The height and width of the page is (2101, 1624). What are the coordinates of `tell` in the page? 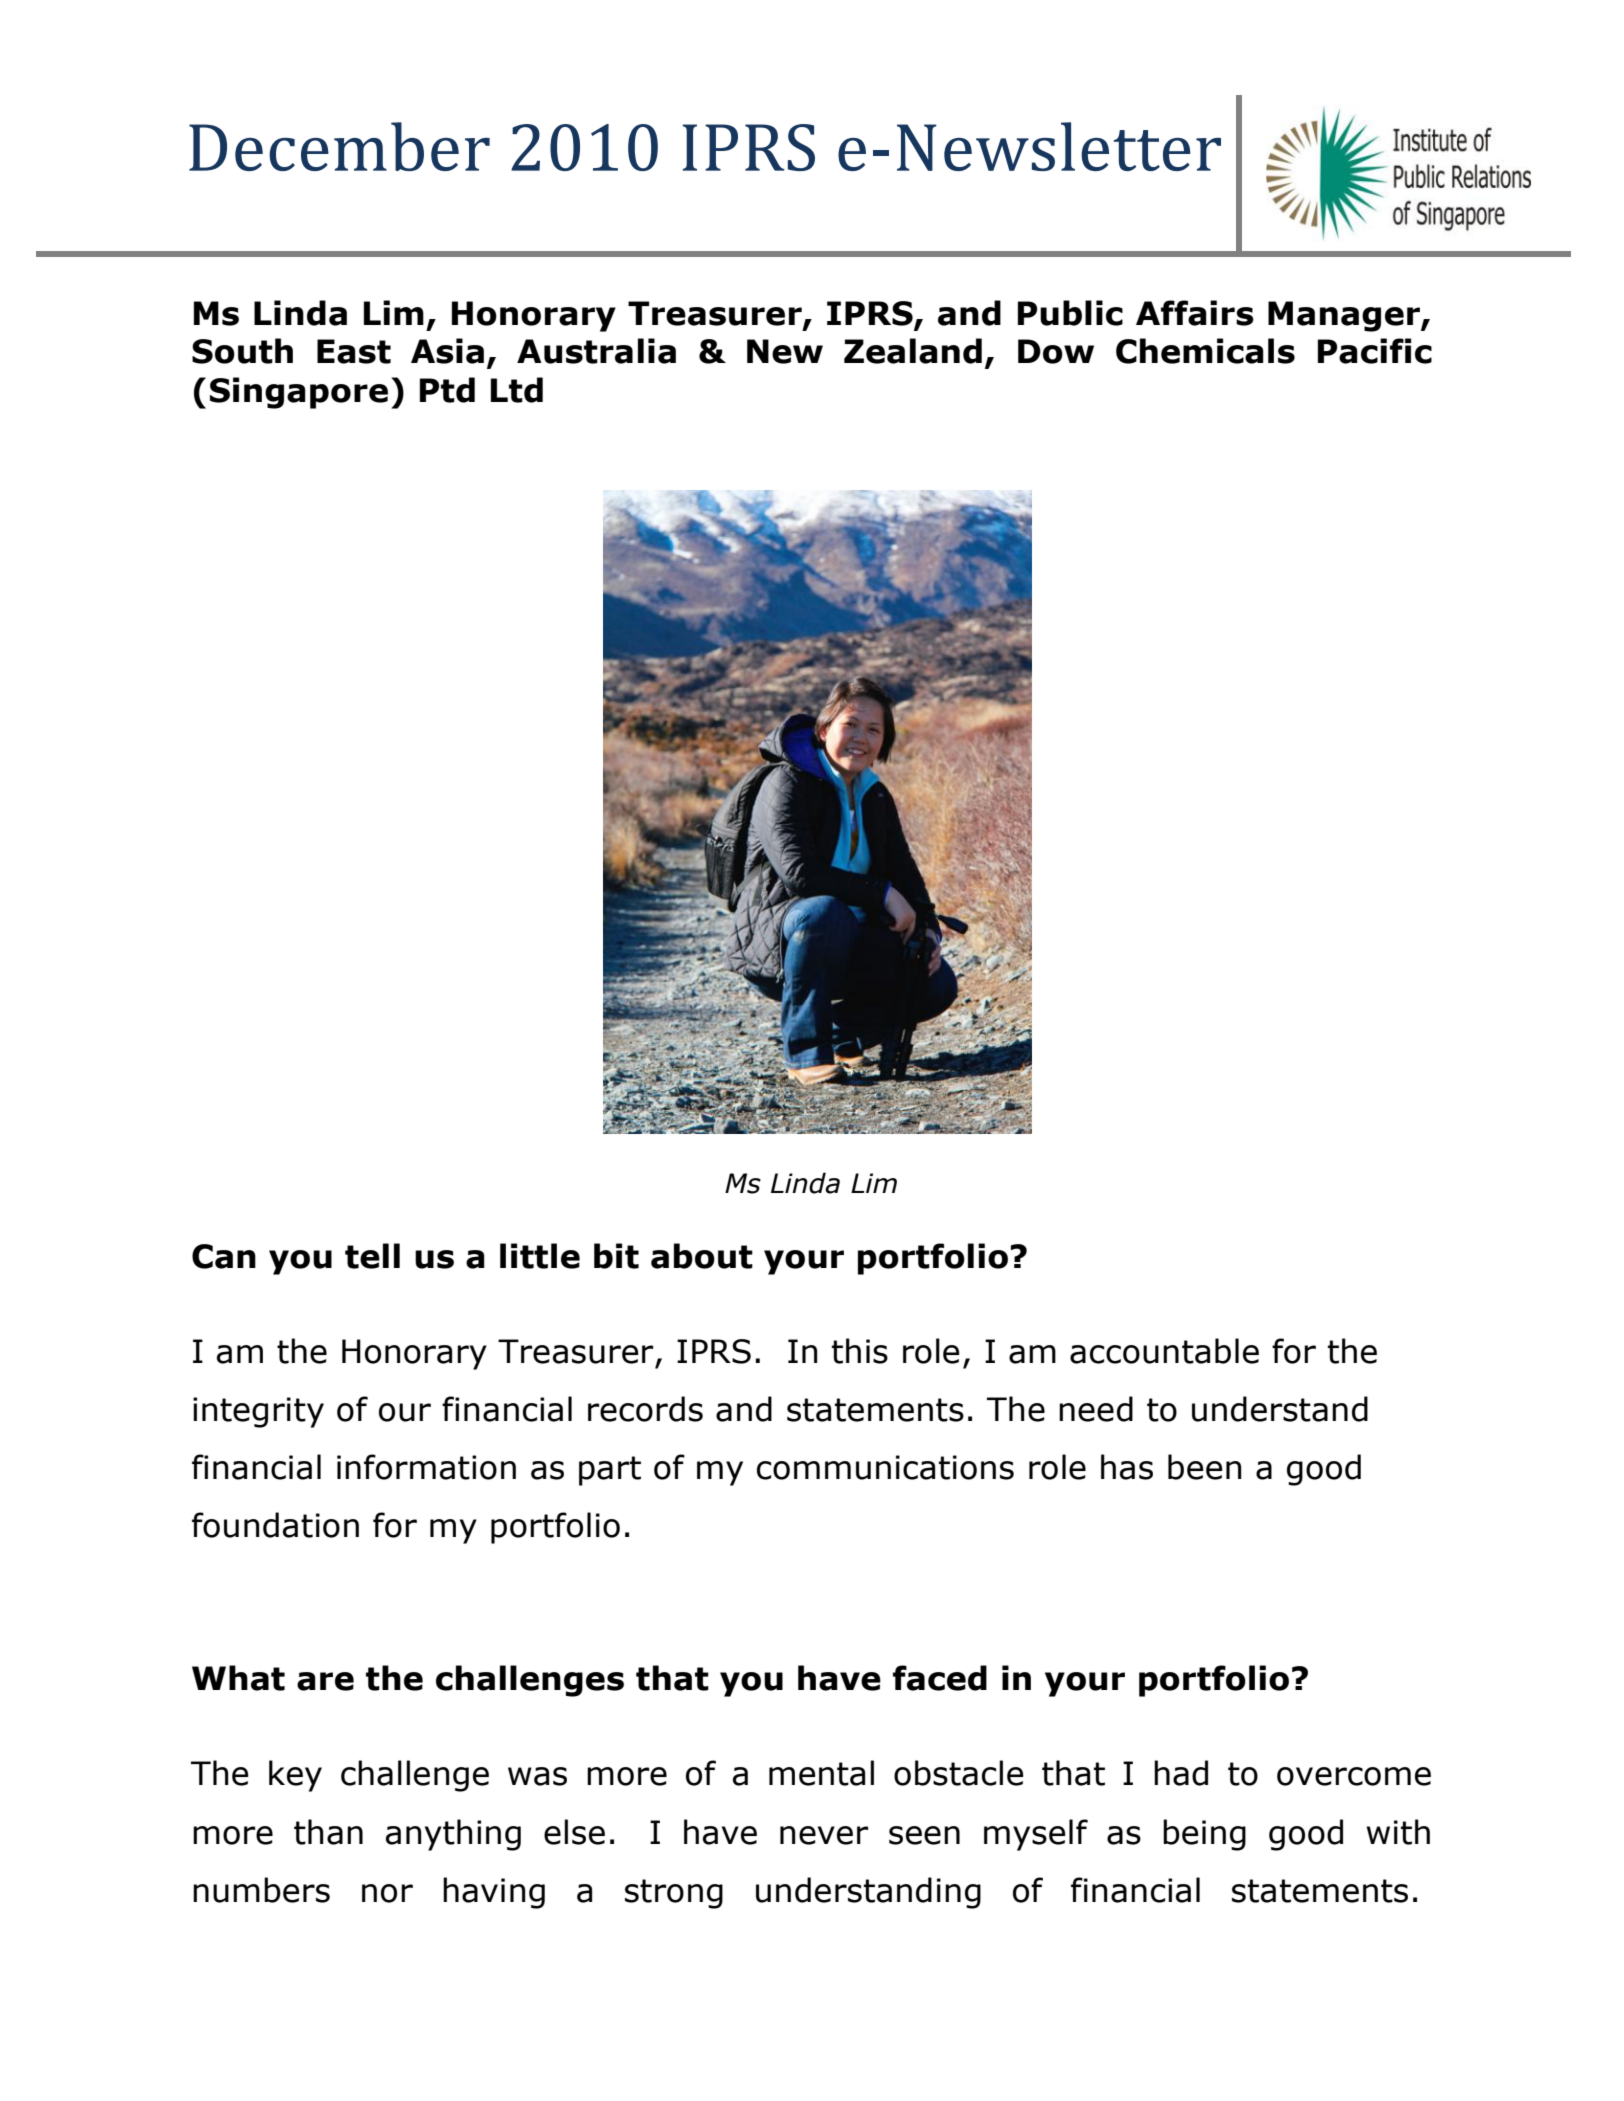 It's located at (372, 1256).
